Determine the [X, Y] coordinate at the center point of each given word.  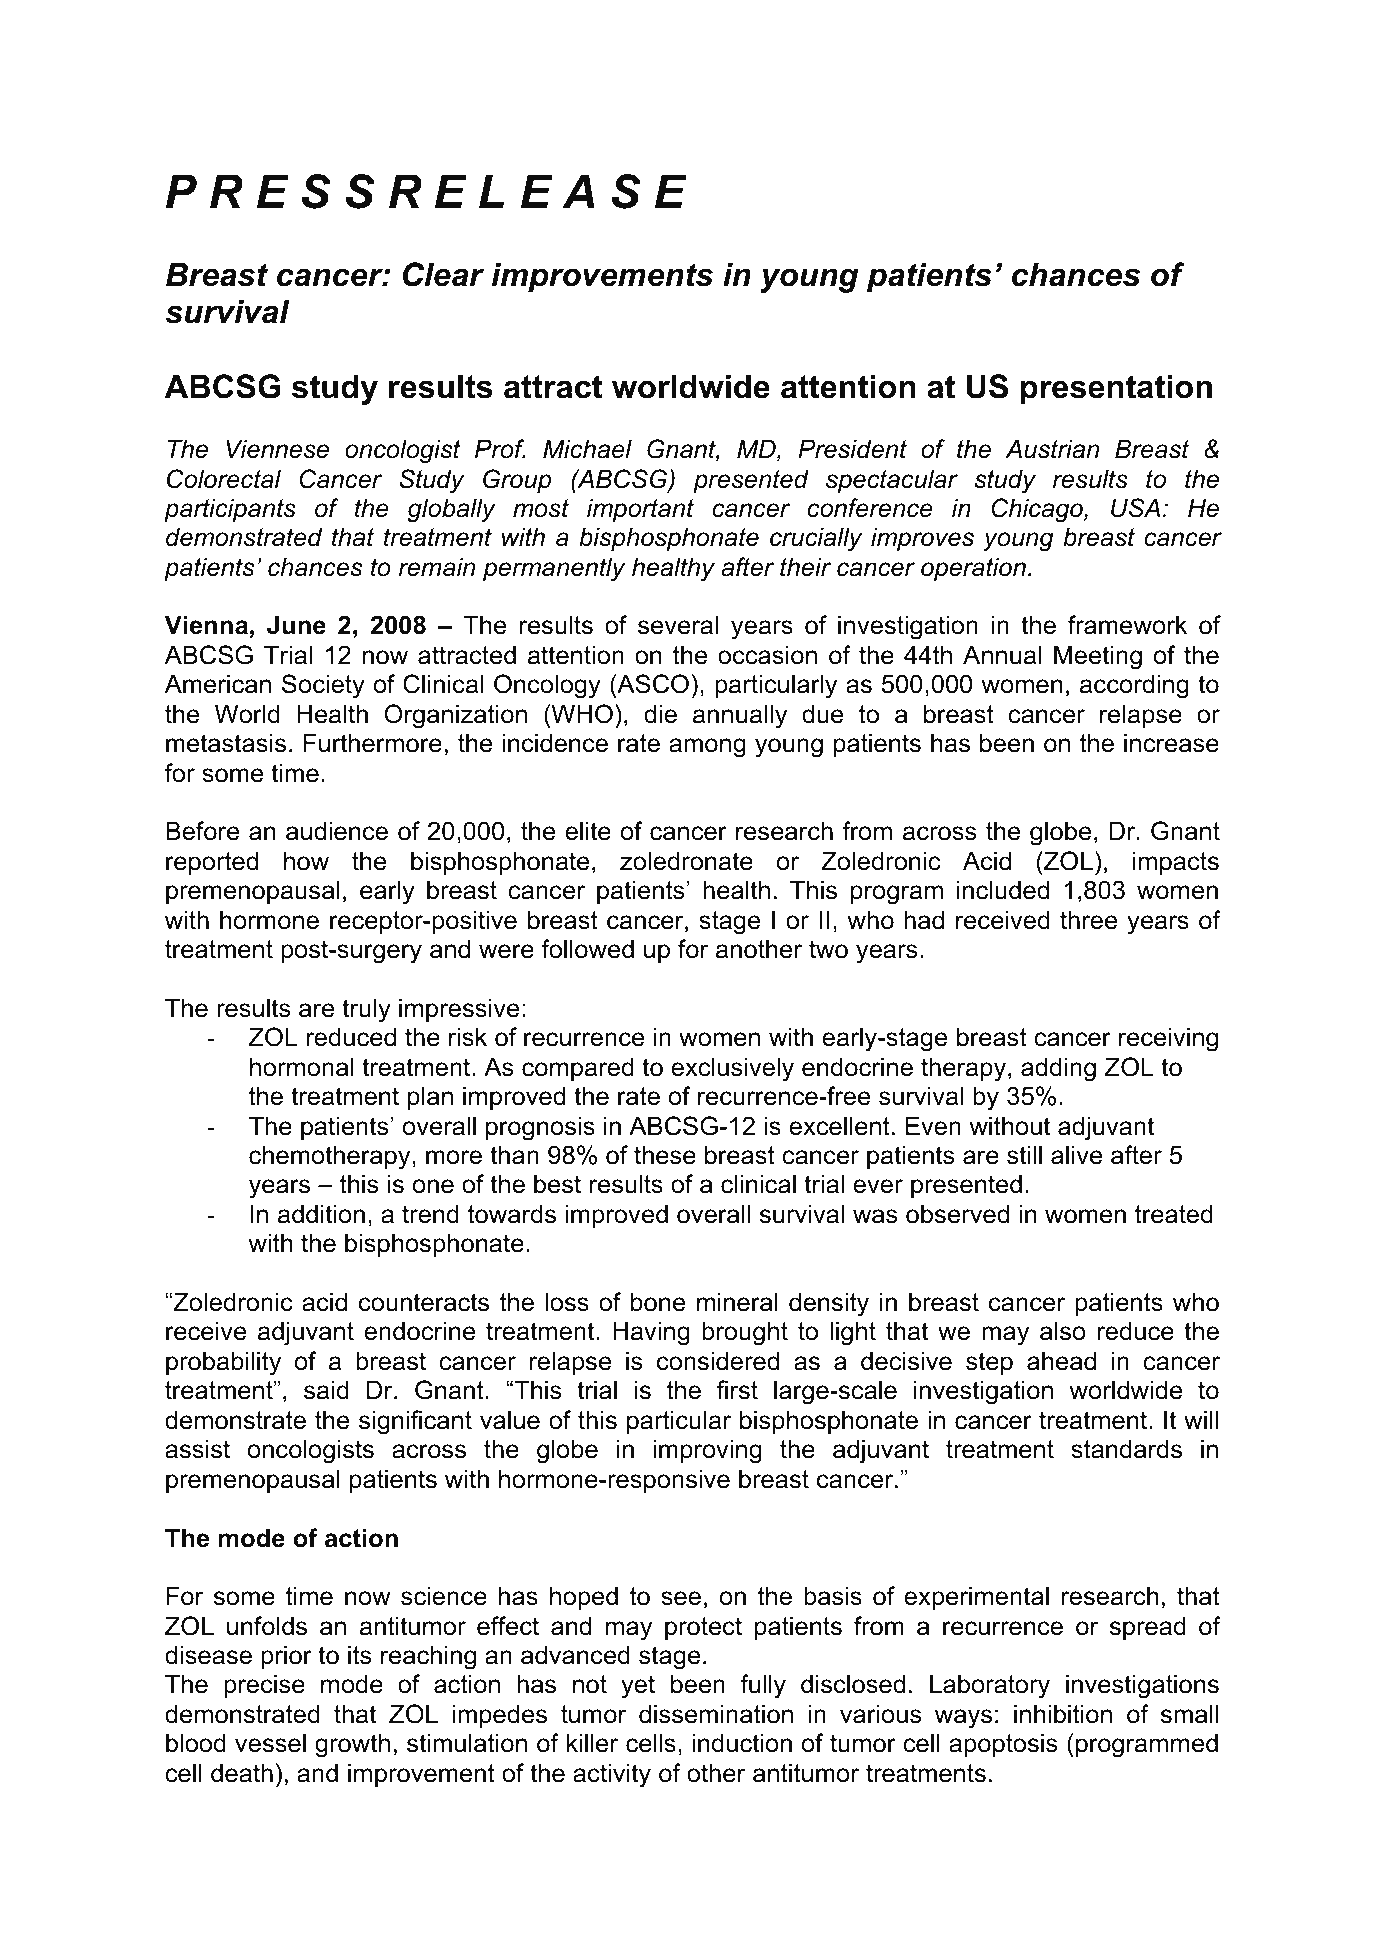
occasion [767, 655]
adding [1058, 1069]
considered [718, 1361]
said [326, 1390]
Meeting [1098, 657]
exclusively [732, 1069]
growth [352, 1745]
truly [366, 1010]
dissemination [716, 1714]
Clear [443, 274]
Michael [587, 449]
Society [323, 686]
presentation [1116, 389]
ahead [1061, 1361]
